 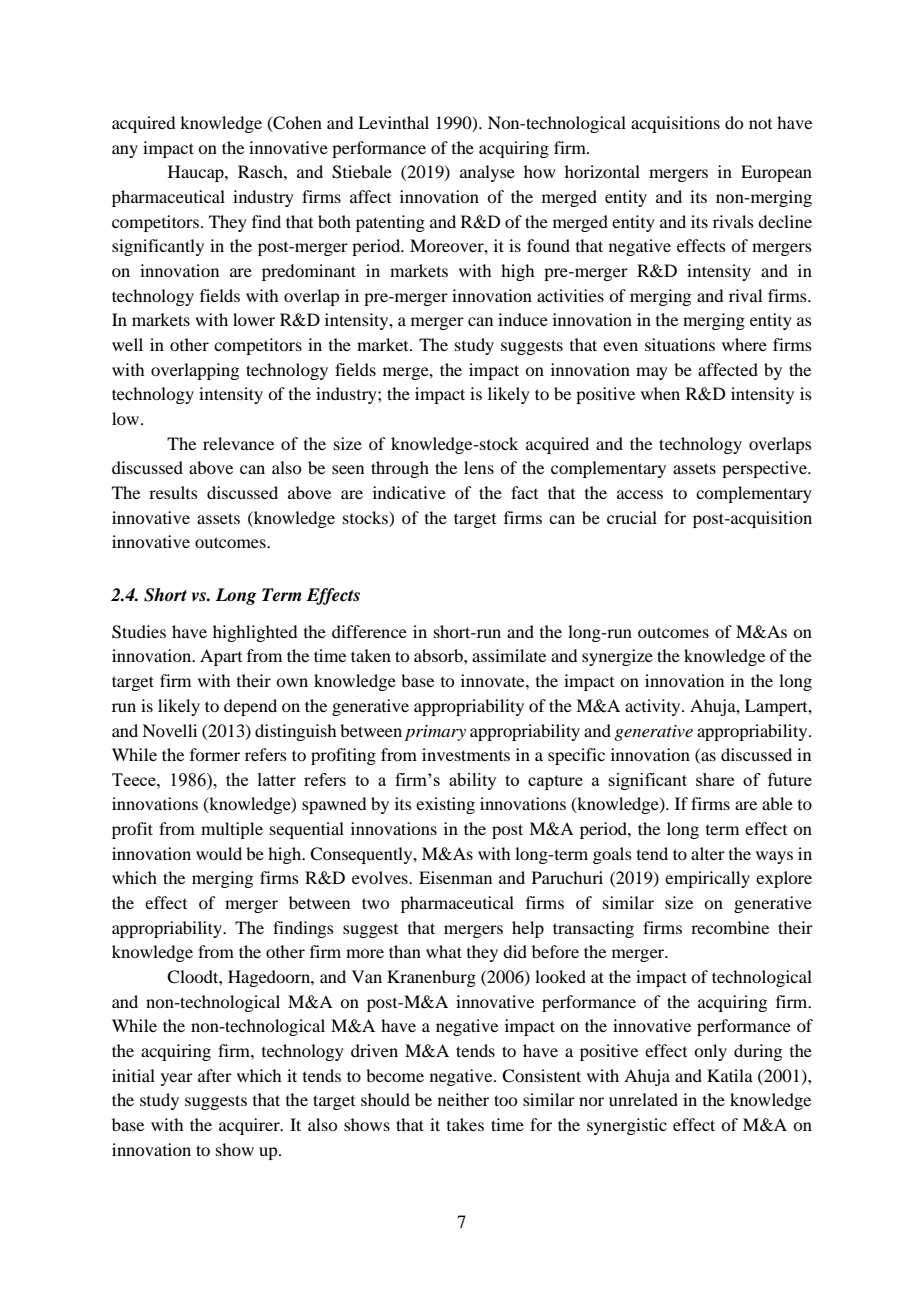 I want to click on synergize, so click(x=617, y=657).
